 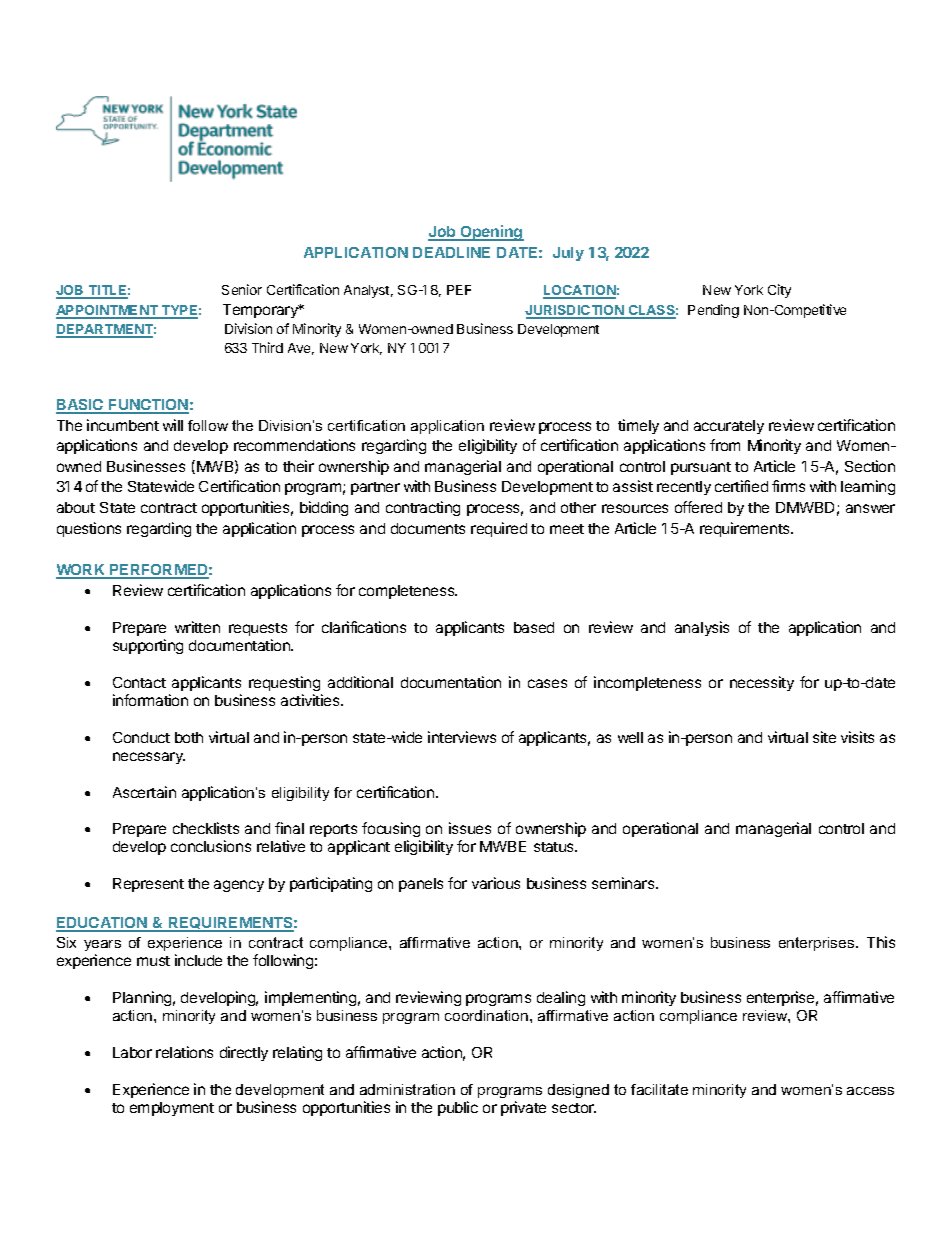 I want to click on cases, so click(x=547, y=683).
